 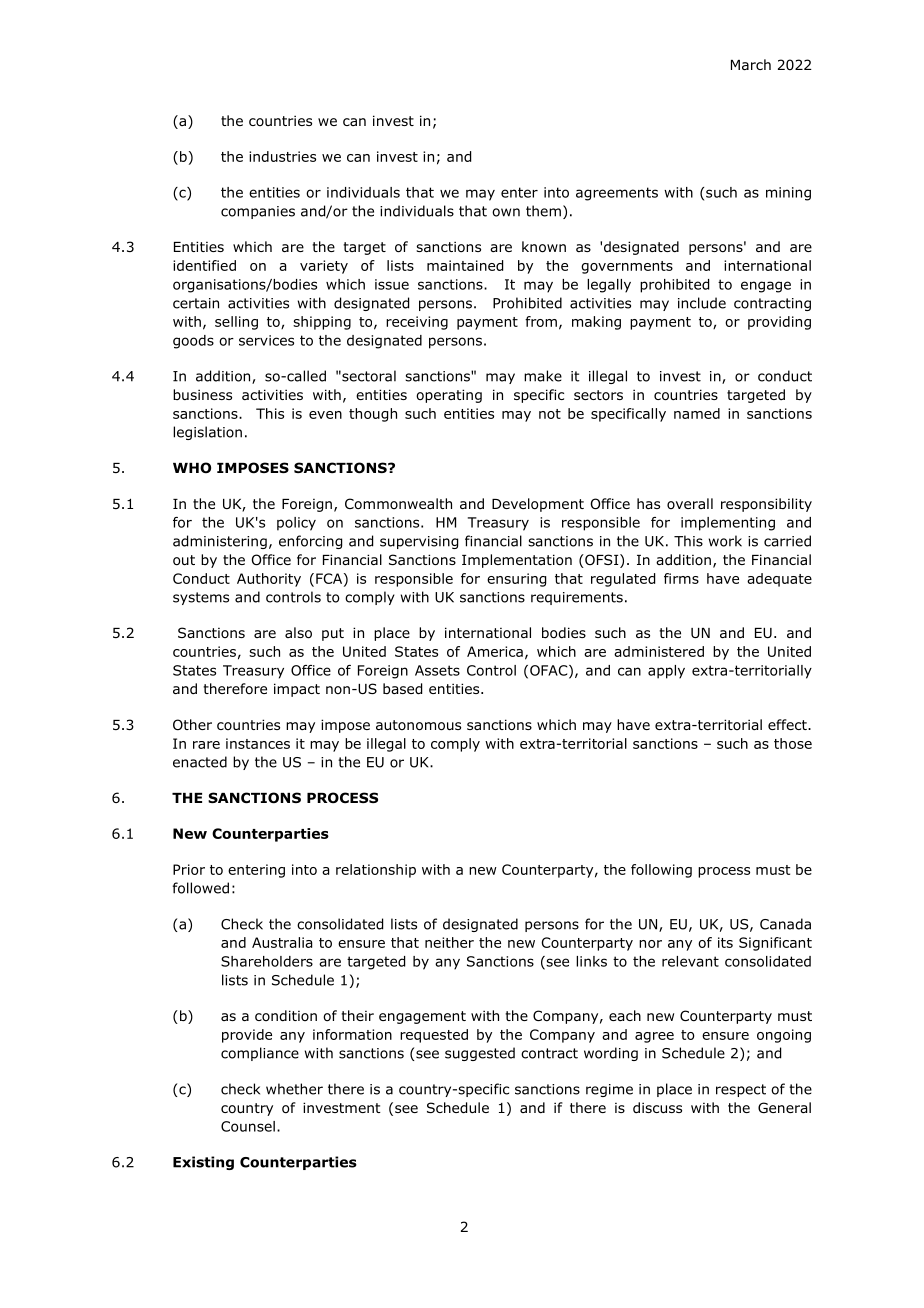 What do you see at coordinates (236, 323) in the document?
I see `selling` at bounding box center [236, 323].
